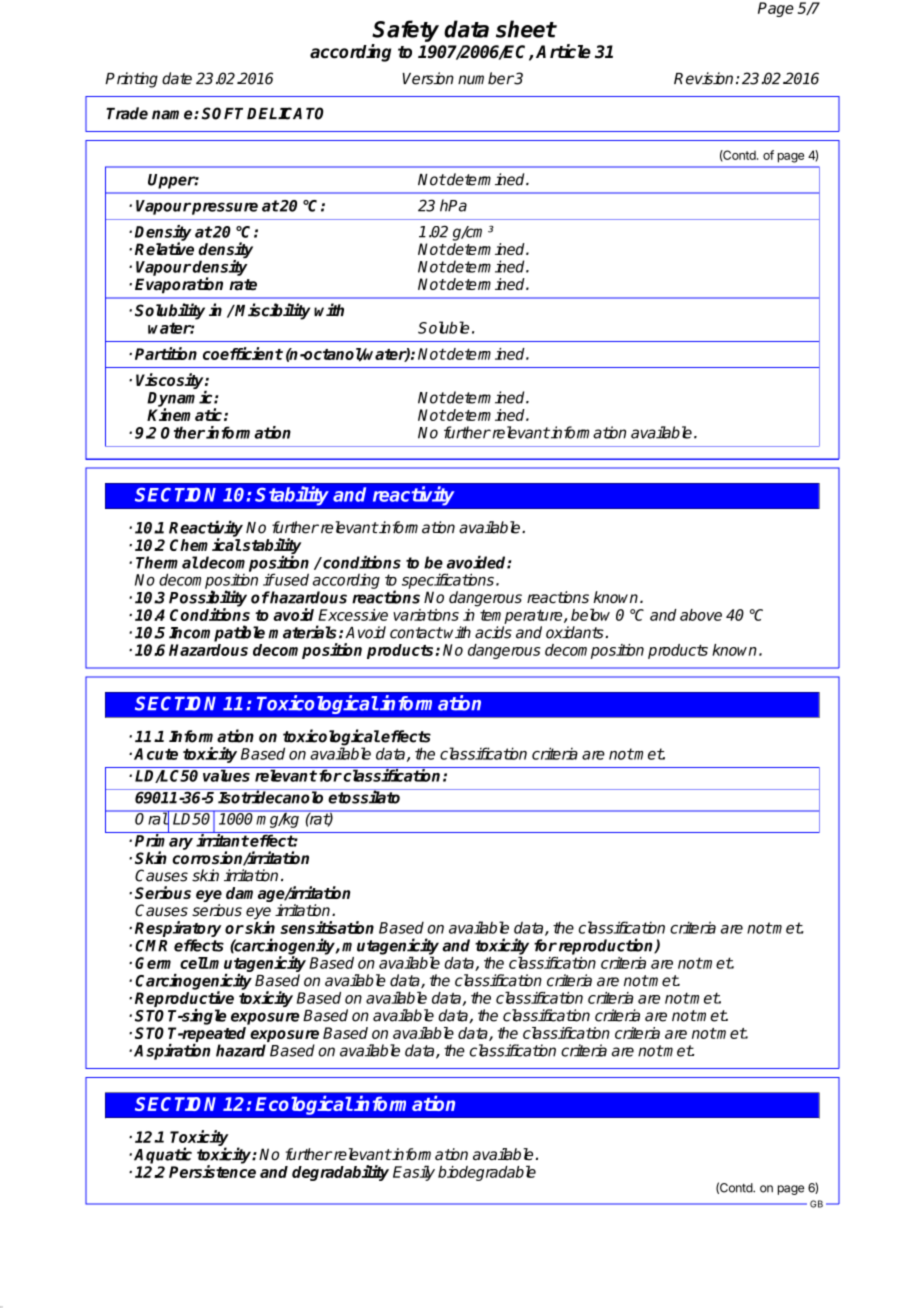  Describe the element at coordinates (405, 31) in the page. I see `Safety` at that location.
